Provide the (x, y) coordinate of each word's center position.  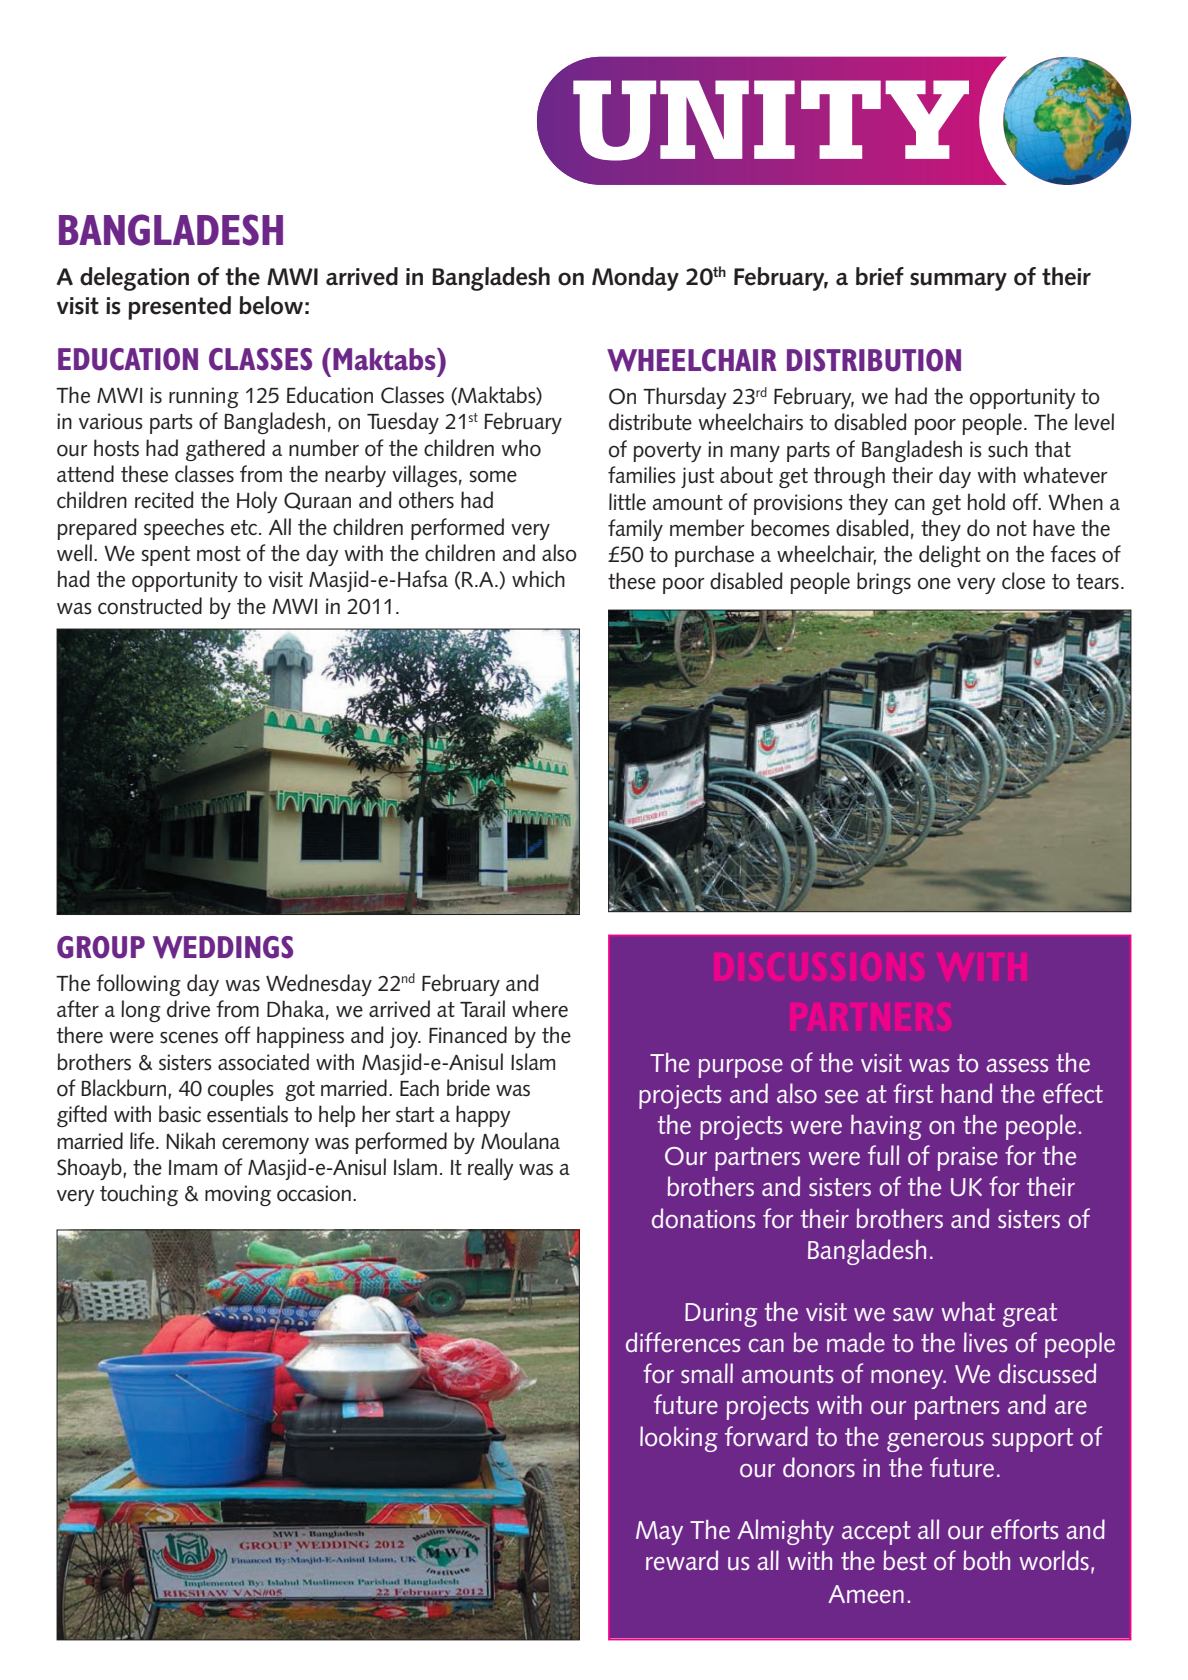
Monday (635, 279)
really (490, 1169)
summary (958, 281)
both (987, 1560)
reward (682, 1560)
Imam (193, 1167)
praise (968, 1159)
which (538, 578)
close (1023, 581)
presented (179, 308)
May (659, 1533)
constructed (150, 606)
